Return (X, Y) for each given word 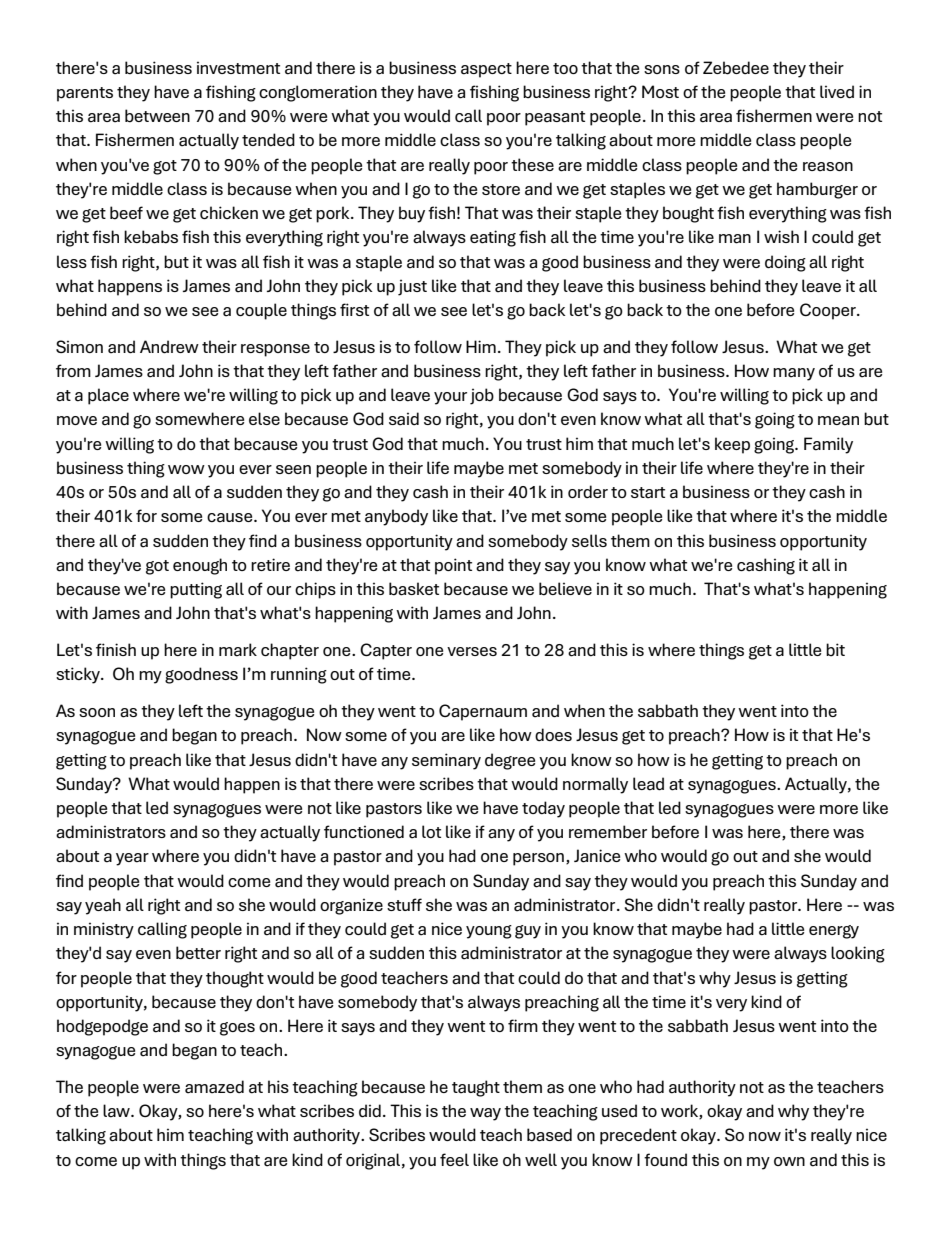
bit (835, 650)
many (794, 374)
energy (834, 932)
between (157, 116)
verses (472, 651)
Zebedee (736, 68)
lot (431, 831)
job (482, 396)
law (117, 1111)
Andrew (169, 347)
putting (196, 590)
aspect (486, 70)
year (132, 859)
